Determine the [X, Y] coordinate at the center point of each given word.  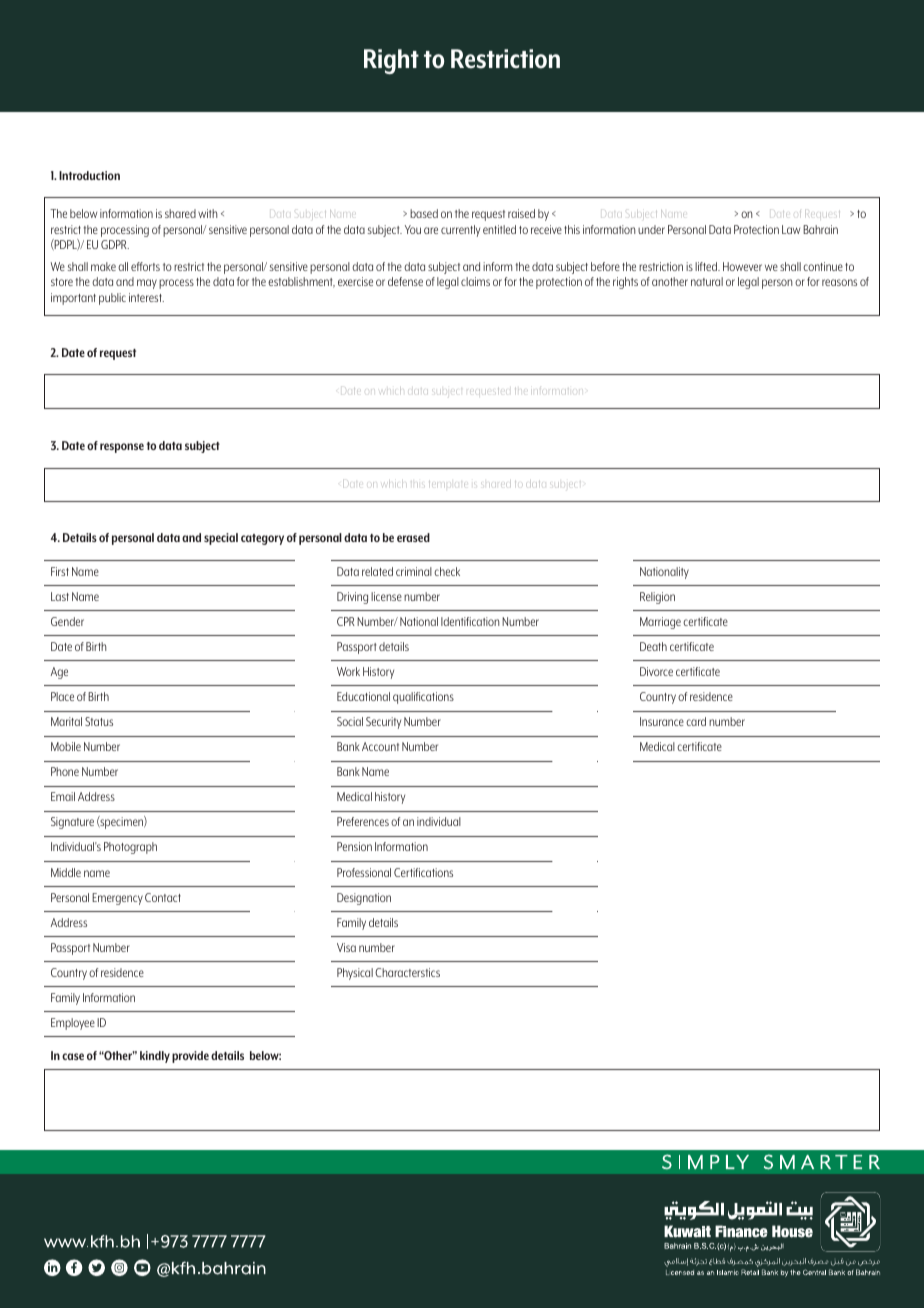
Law [791, 229]
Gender [67, 621]
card [696, 721]
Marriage [660, 623]
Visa [346, 947]
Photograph [130, 848]
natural [707, 281]
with [207, 213]
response [122, 448]
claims [475, 281]
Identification [470, 621]
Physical [355, 974]
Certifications [423, 872]
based [424, 213]
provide [190, 1057]
